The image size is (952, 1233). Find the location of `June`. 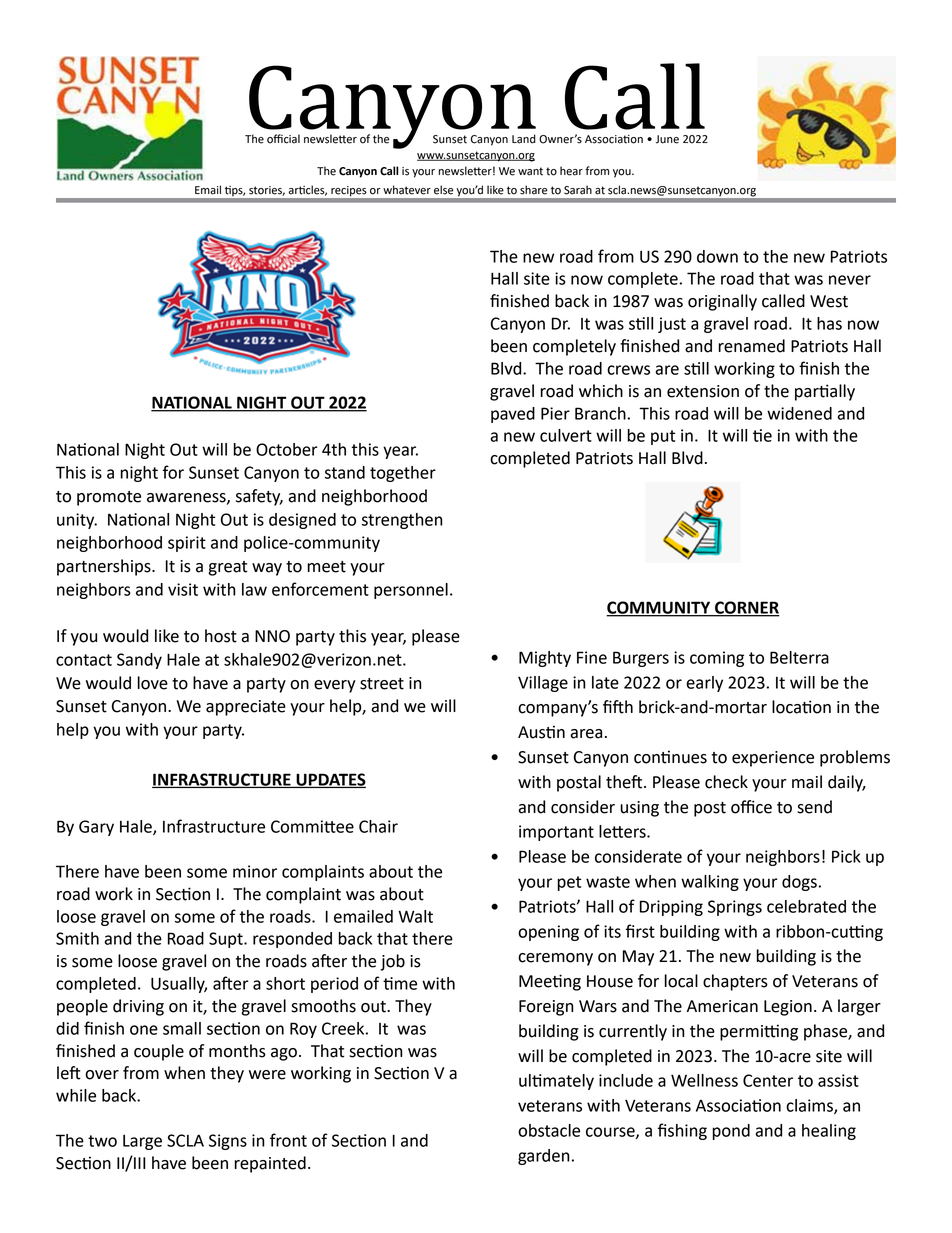

June is located at coordinates (667, 139).
